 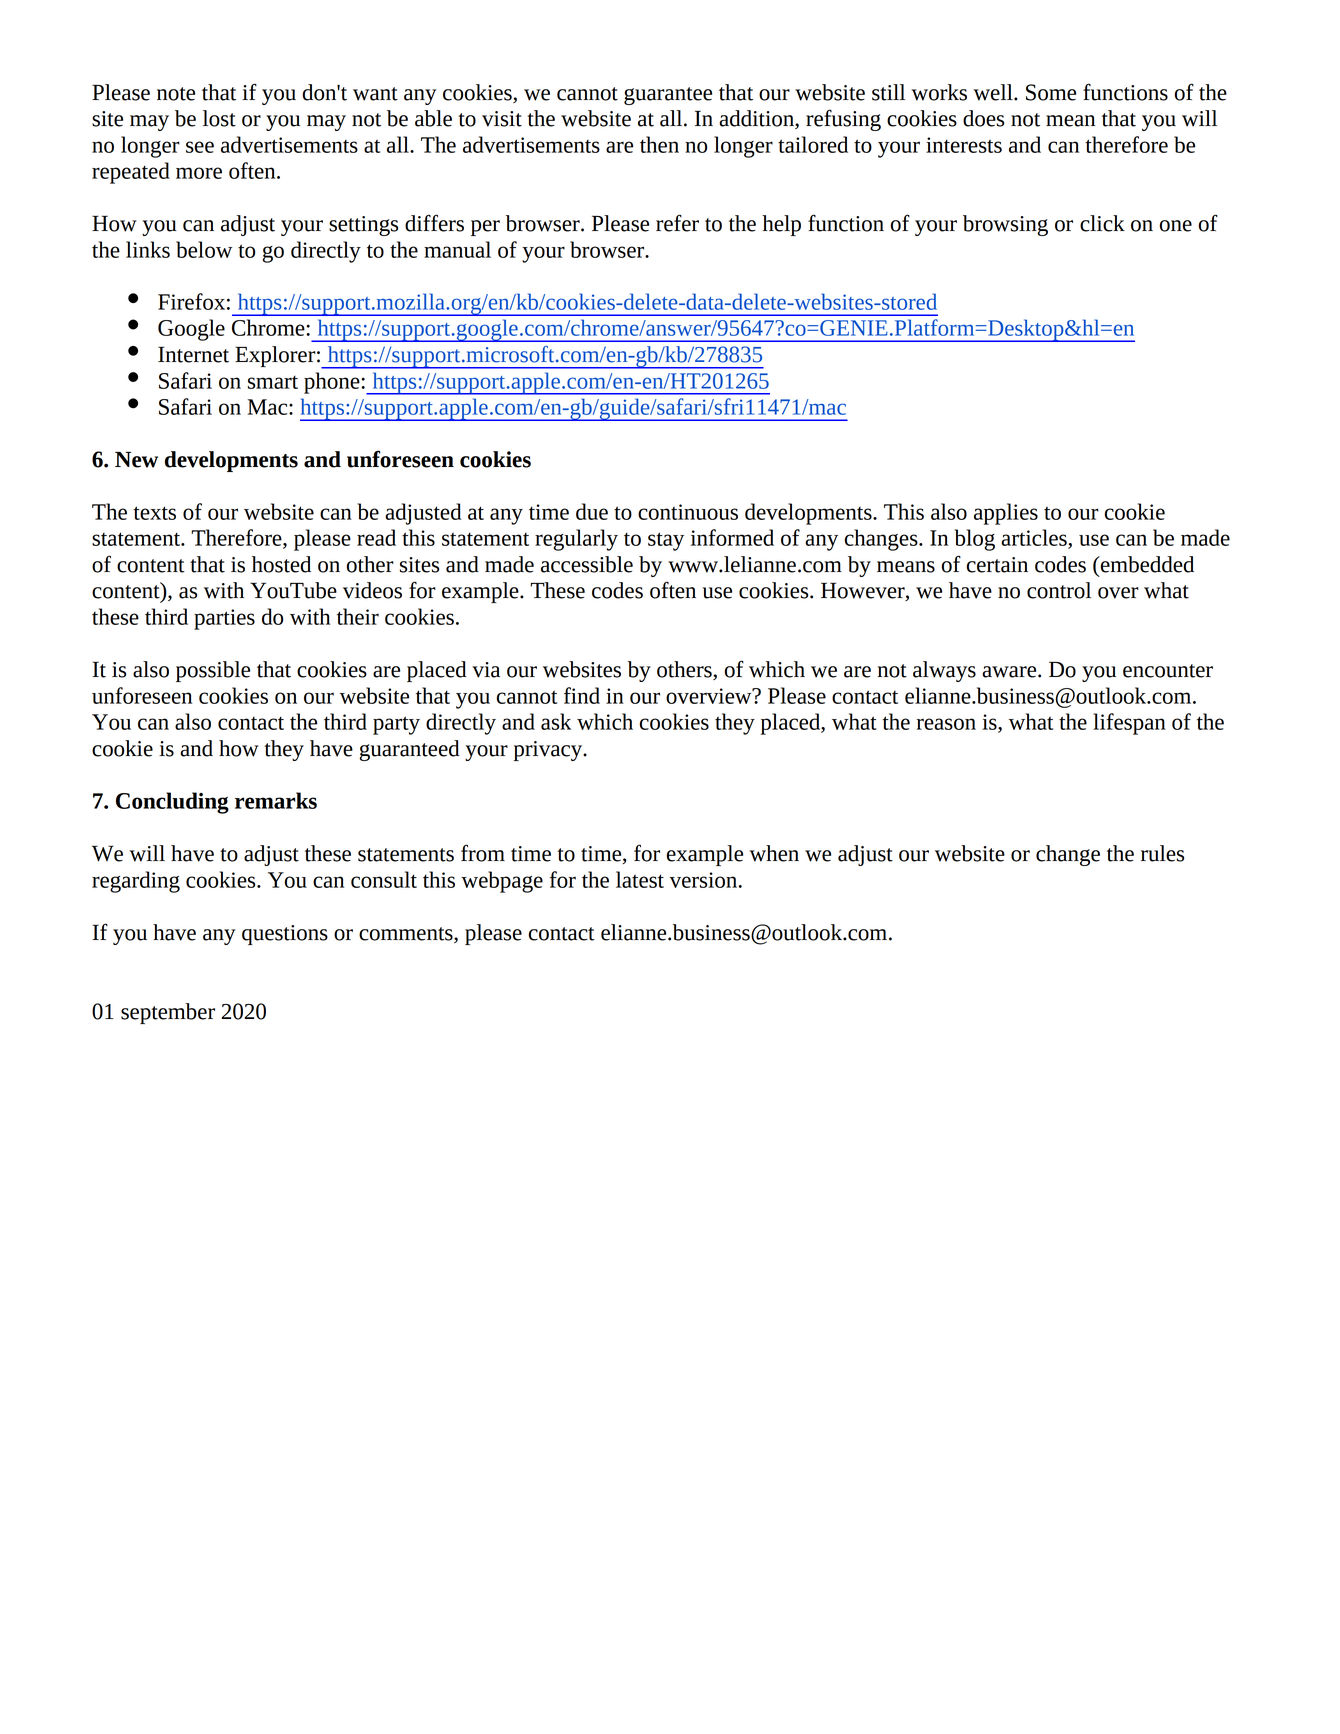 I want to click on latest, so click(x=640, y=879).
